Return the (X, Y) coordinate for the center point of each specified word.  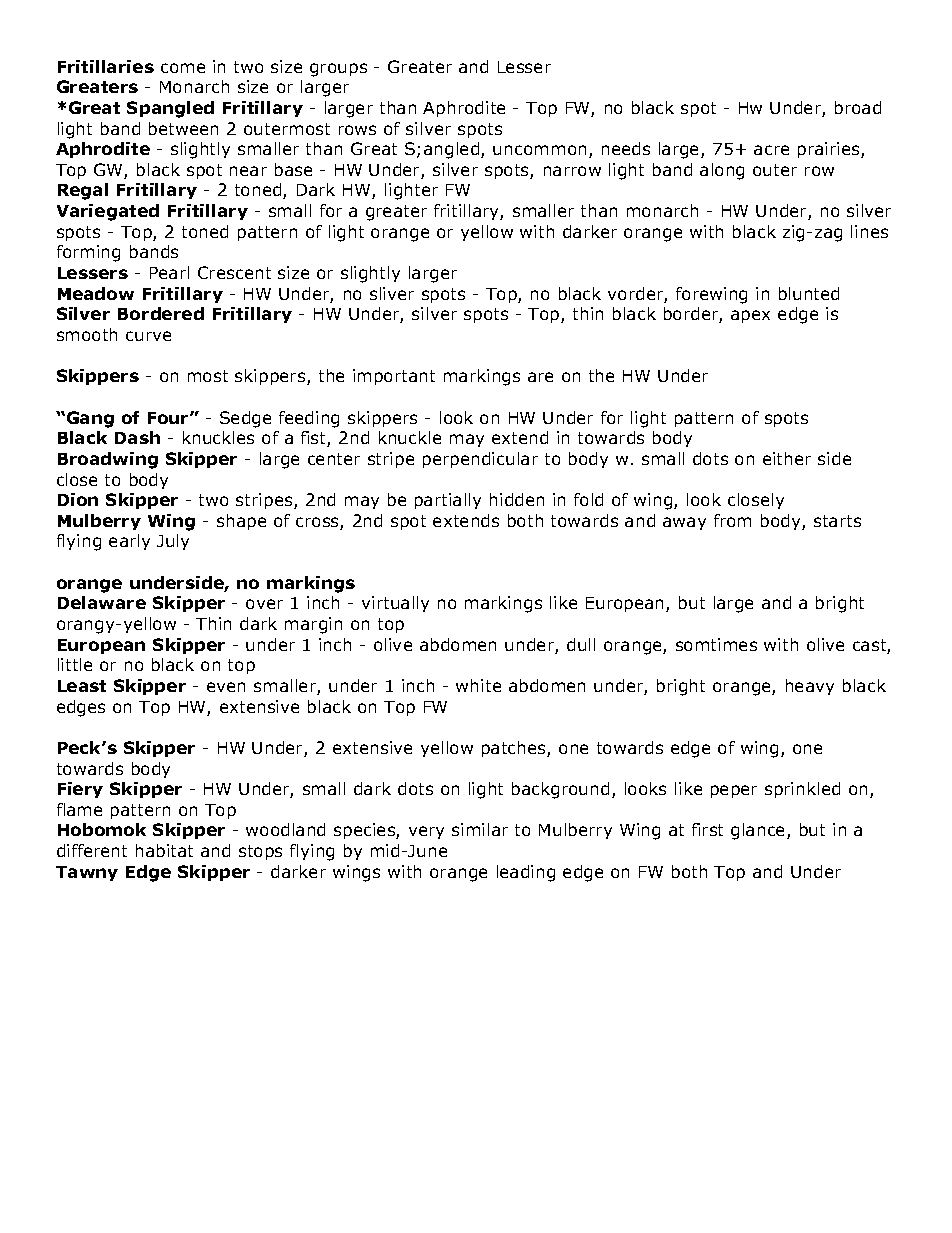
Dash (137, 437)
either (787, 458)
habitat (164, 850)
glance (759, 831)
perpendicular (480, 460)
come (183, 68)
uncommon (539, 150)
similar (480, 829)
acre (771, 150)
